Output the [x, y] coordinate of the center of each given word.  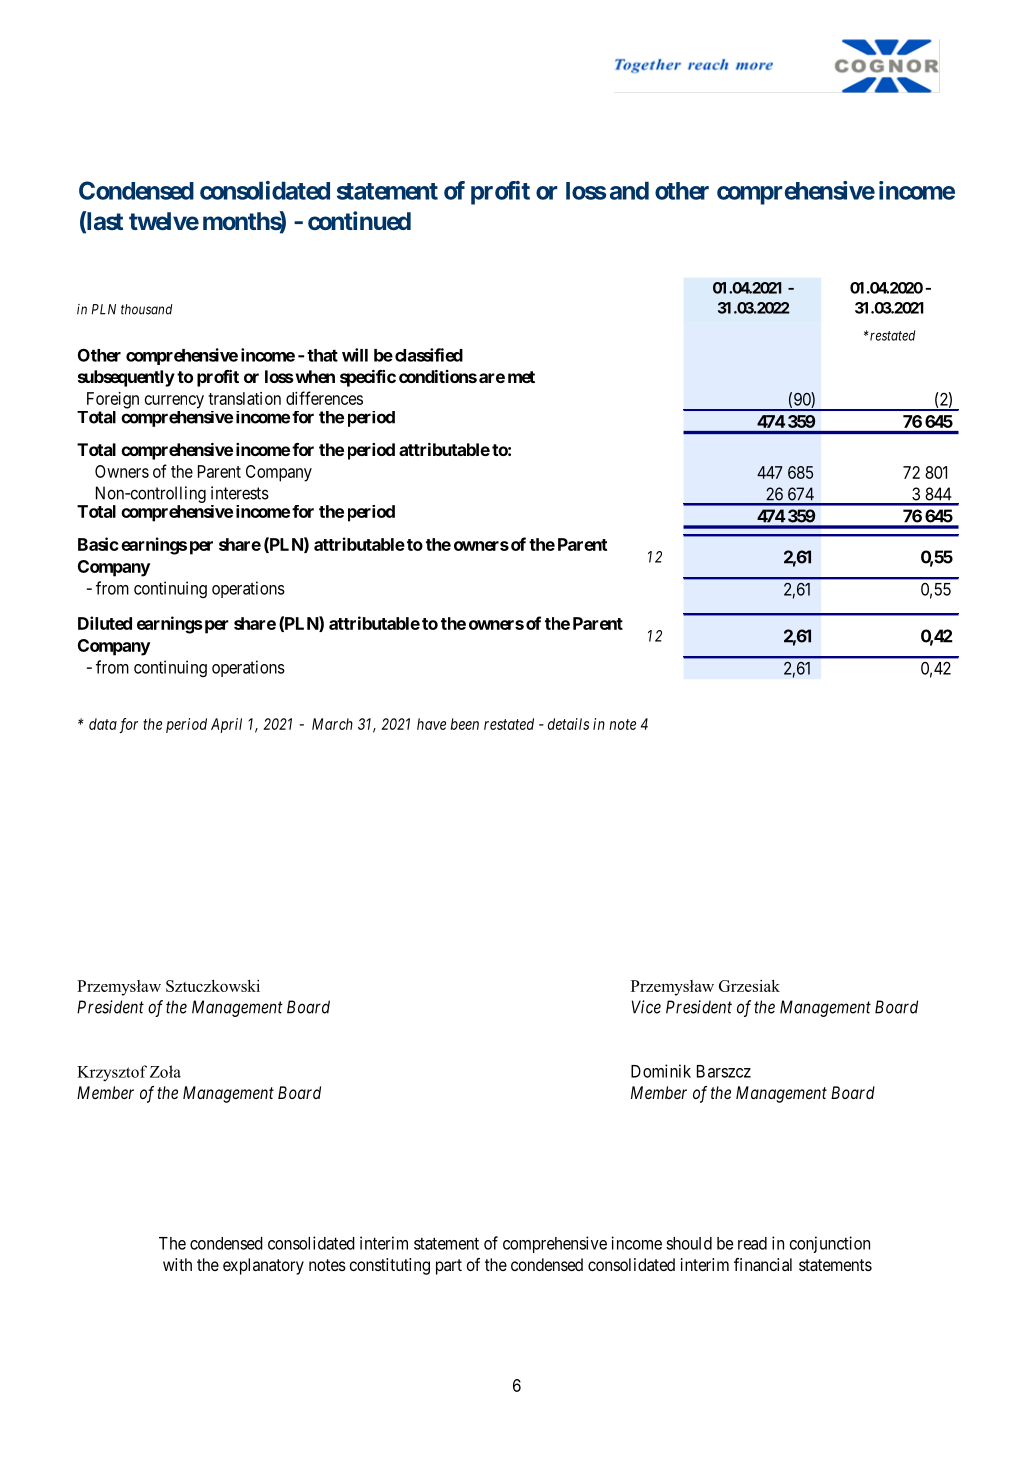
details [568, 724]
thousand [147, 309]
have [431, 724]
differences [324, 398]
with [177, 1264]
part [449, 1267]
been [464, 724]
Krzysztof [112, 1073]
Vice [646, 1007]
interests [240, 493]
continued [359, 220]
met [521, 377]
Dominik [661, 1071]
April [226, 725]
